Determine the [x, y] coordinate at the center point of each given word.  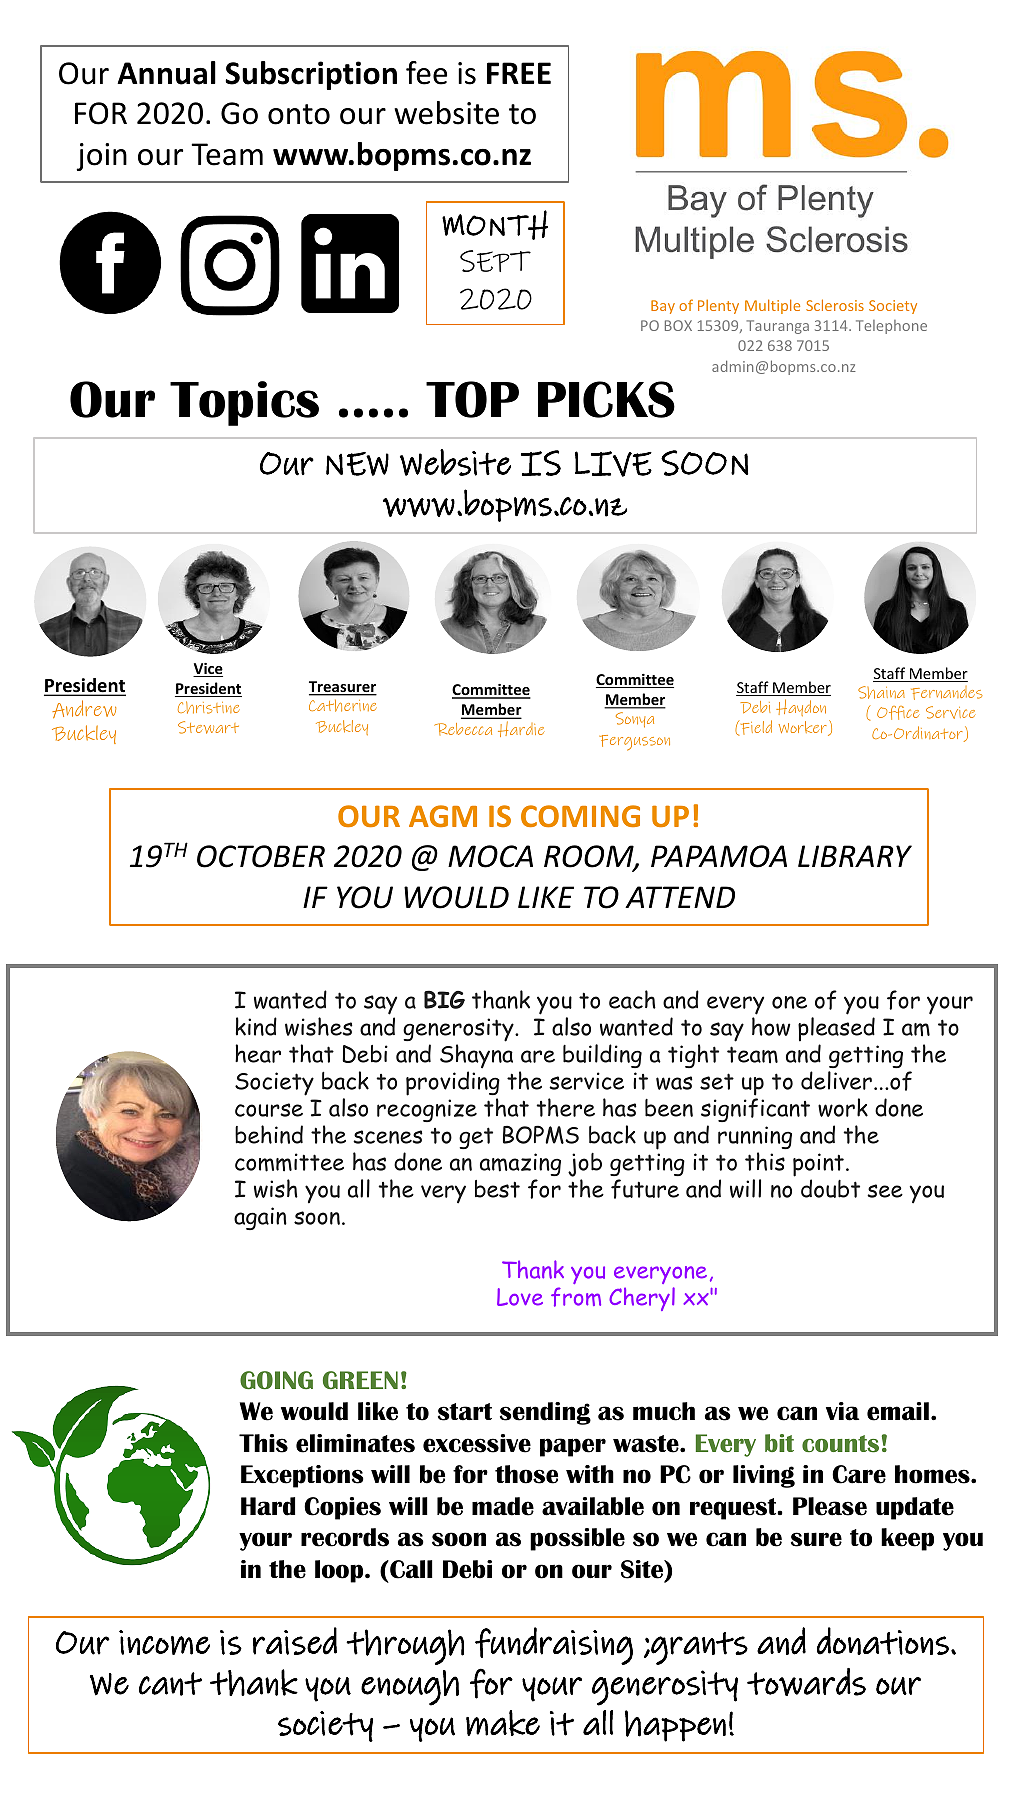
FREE [519, 73]
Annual [166, 73]
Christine [209, 707]
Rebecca [463, 729]
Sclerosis [835, 305]
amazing [520, 1164]
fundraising [554, 1646]
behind [269, 1134]
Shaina [881, 692]
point [818, 1165]
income [164, 1642]
